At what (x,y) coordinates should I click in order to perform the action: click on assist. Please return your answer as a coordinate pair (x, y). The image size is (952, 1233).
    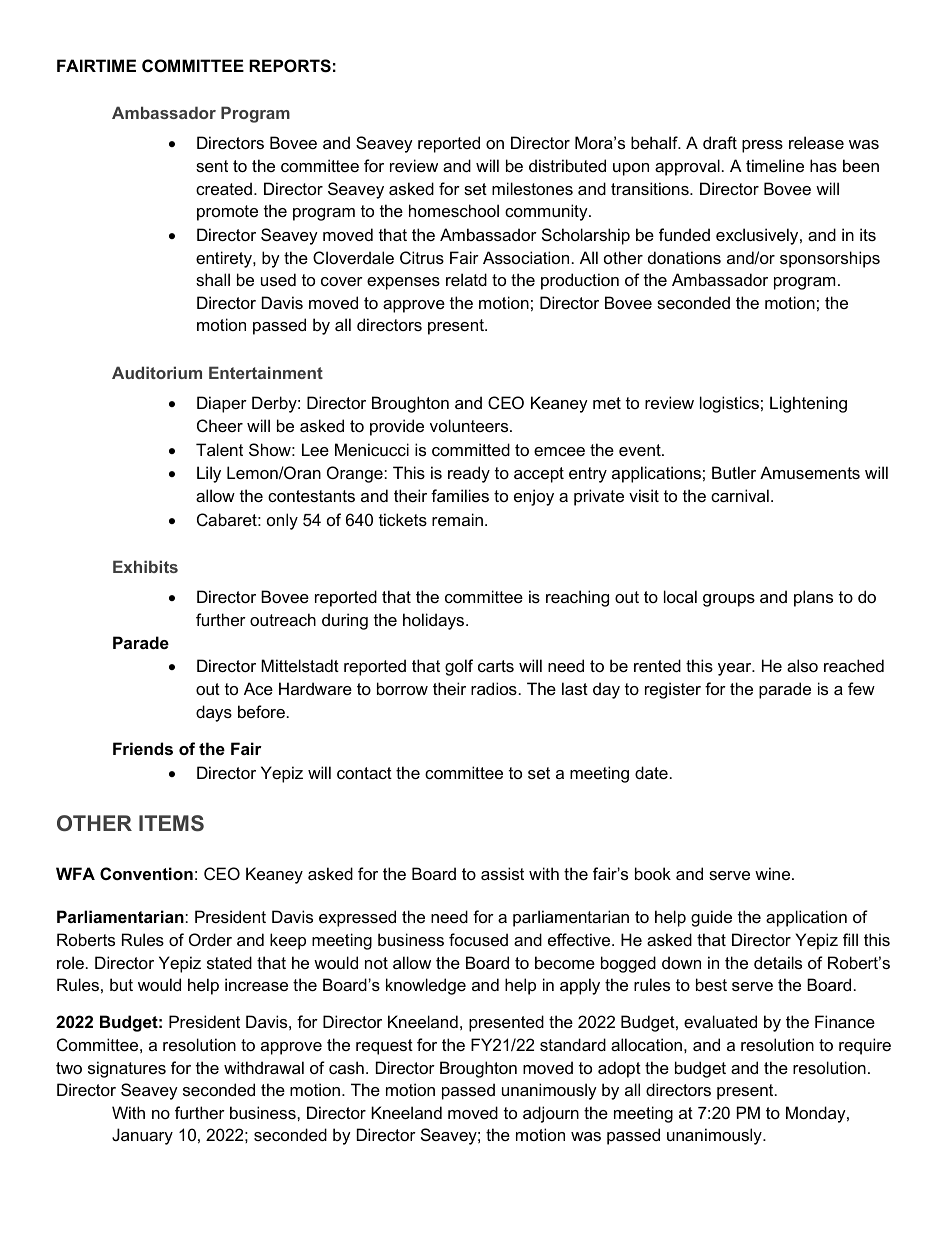
    Looking at the image, I should click on (502, 873).
